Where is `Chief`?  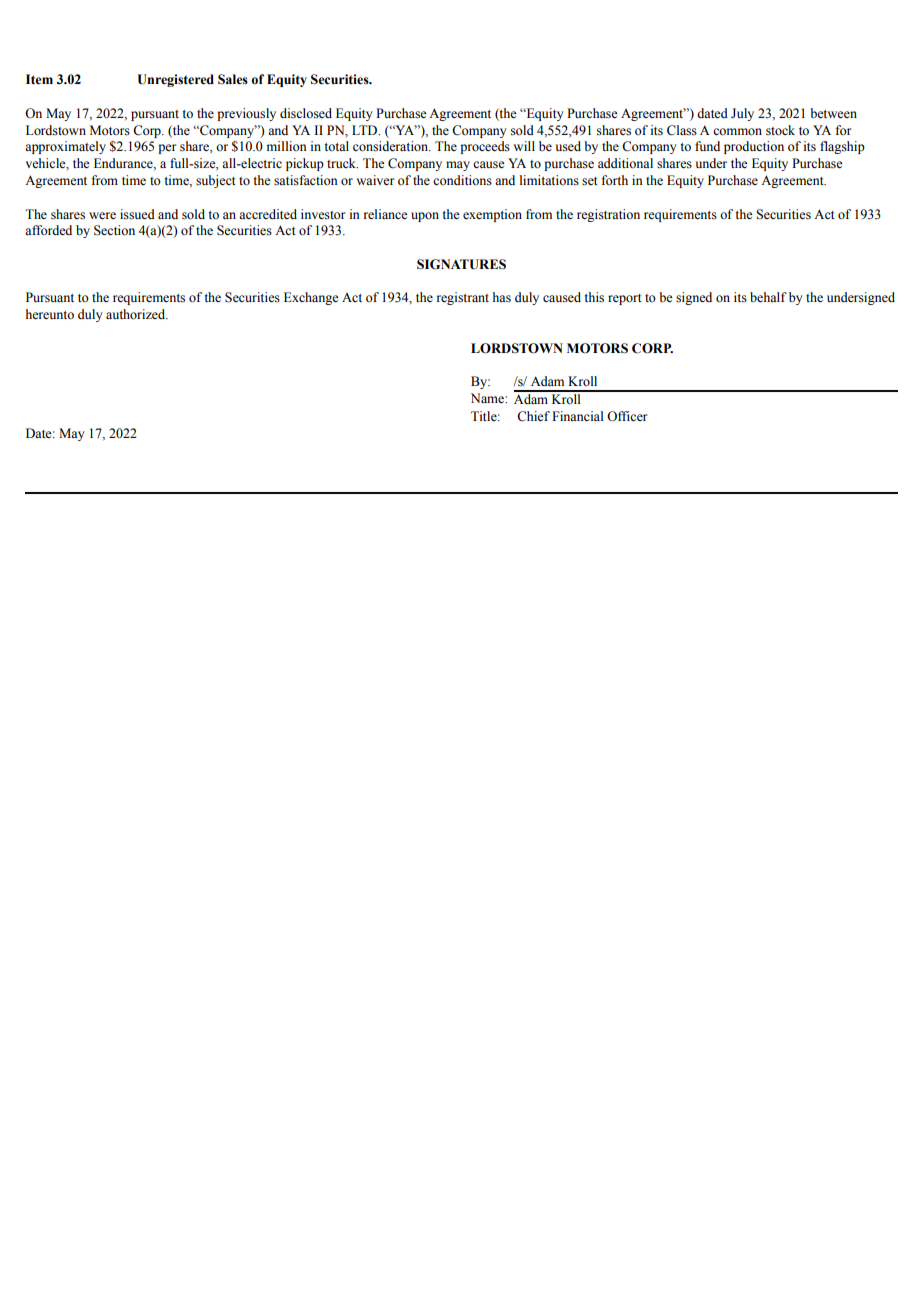
Chief is located at coordinates (533, 416).
